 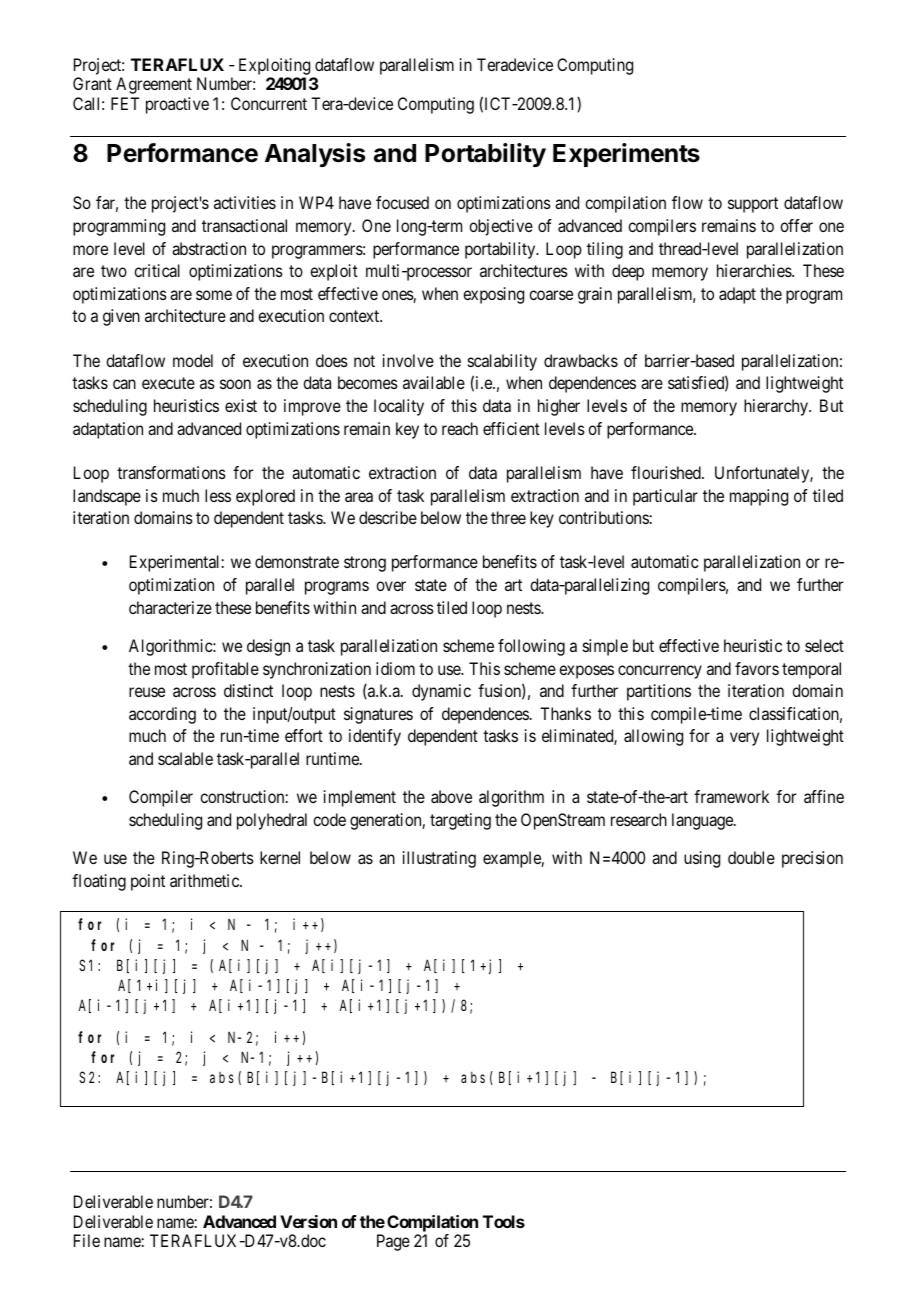 What do you see at coordinates (147, 692) in the screenshot?
I see `reuse` at bounding box center [147, 692].
